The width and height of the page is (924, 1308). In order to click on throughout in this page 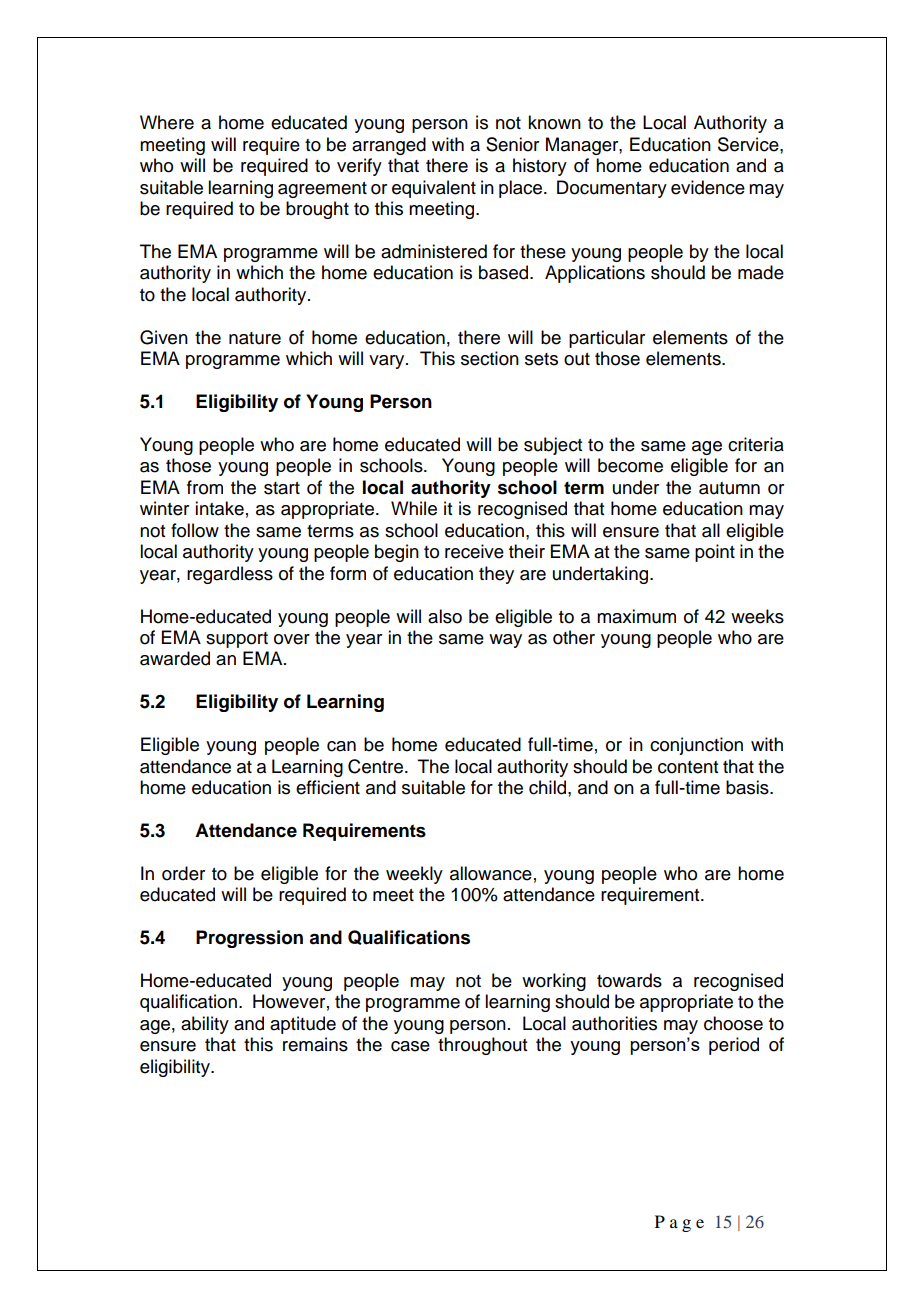, I will do `click(482, 1046)`.
